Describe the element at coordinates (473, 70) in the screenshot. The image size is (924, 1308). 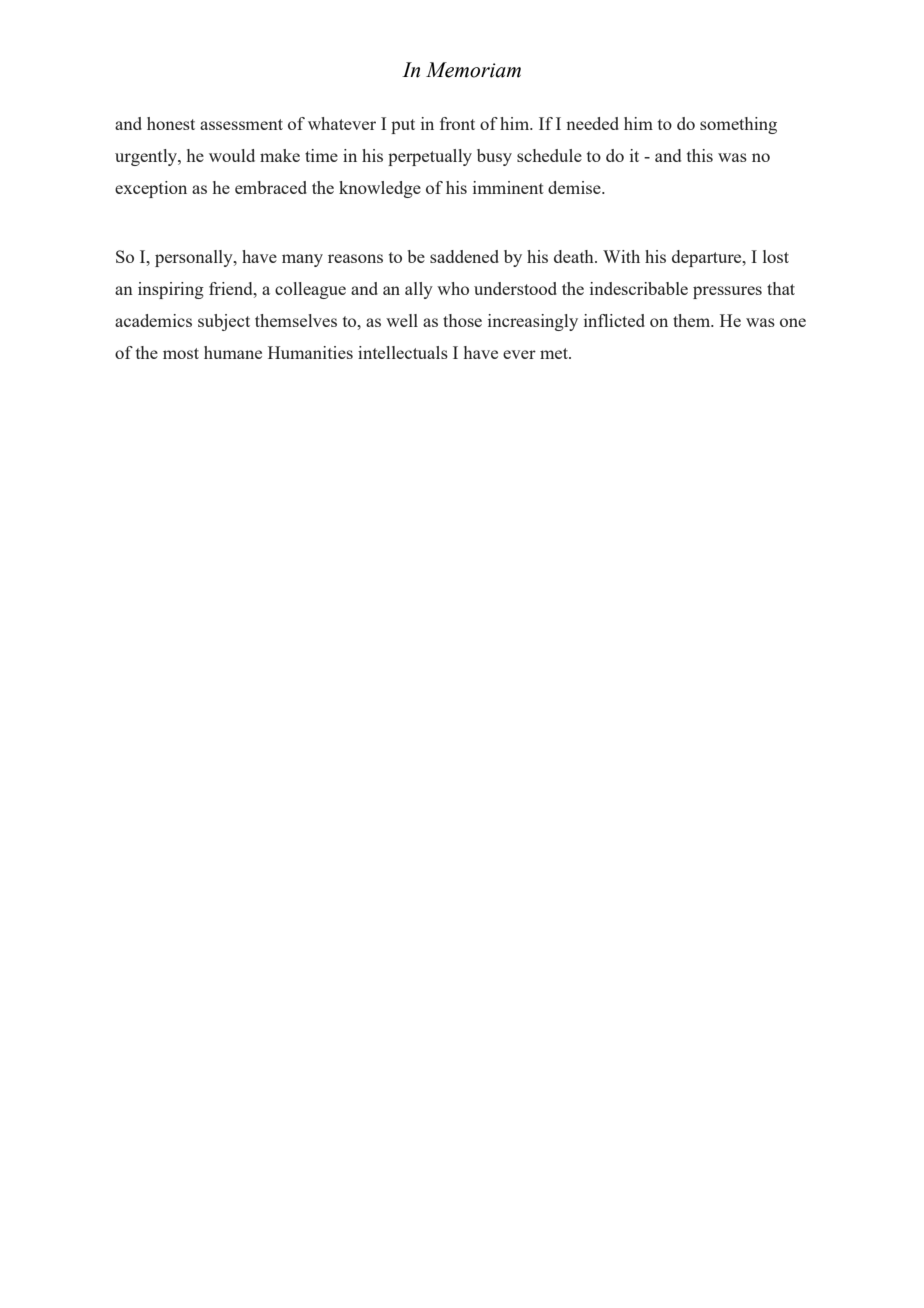
I see `Memoriam` at that location.
